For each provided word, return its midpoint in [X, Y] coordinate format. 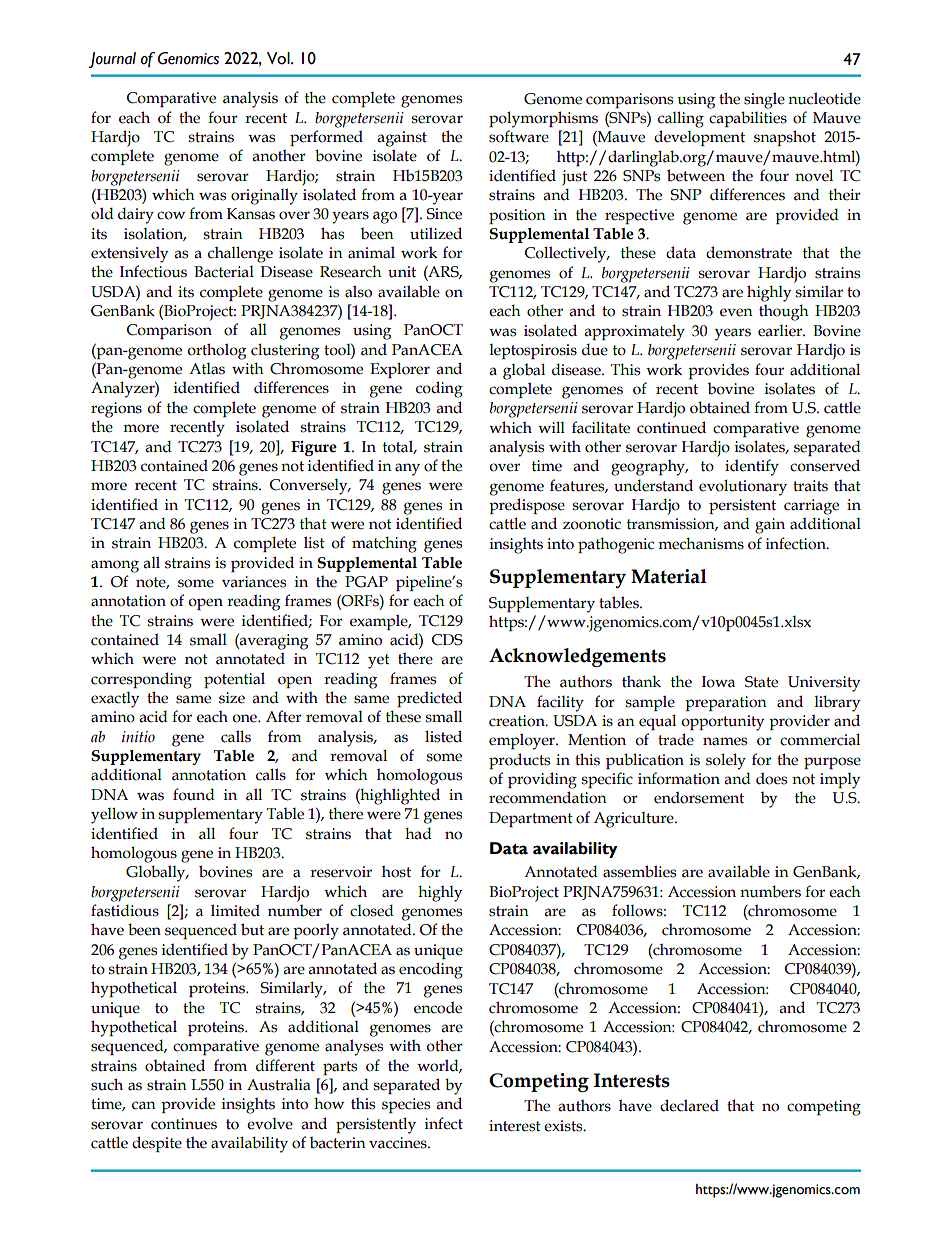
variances [254, 582]
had [418, 833]
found [194, 794]
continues [184, 1124]
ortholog [216, 351]
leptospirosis [533, 351]
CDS [447, 640]
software [519, 136]
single [764, 100]
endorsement [699, 797]
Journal [112, 60]
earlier [781, 331]
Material [669, 576]
